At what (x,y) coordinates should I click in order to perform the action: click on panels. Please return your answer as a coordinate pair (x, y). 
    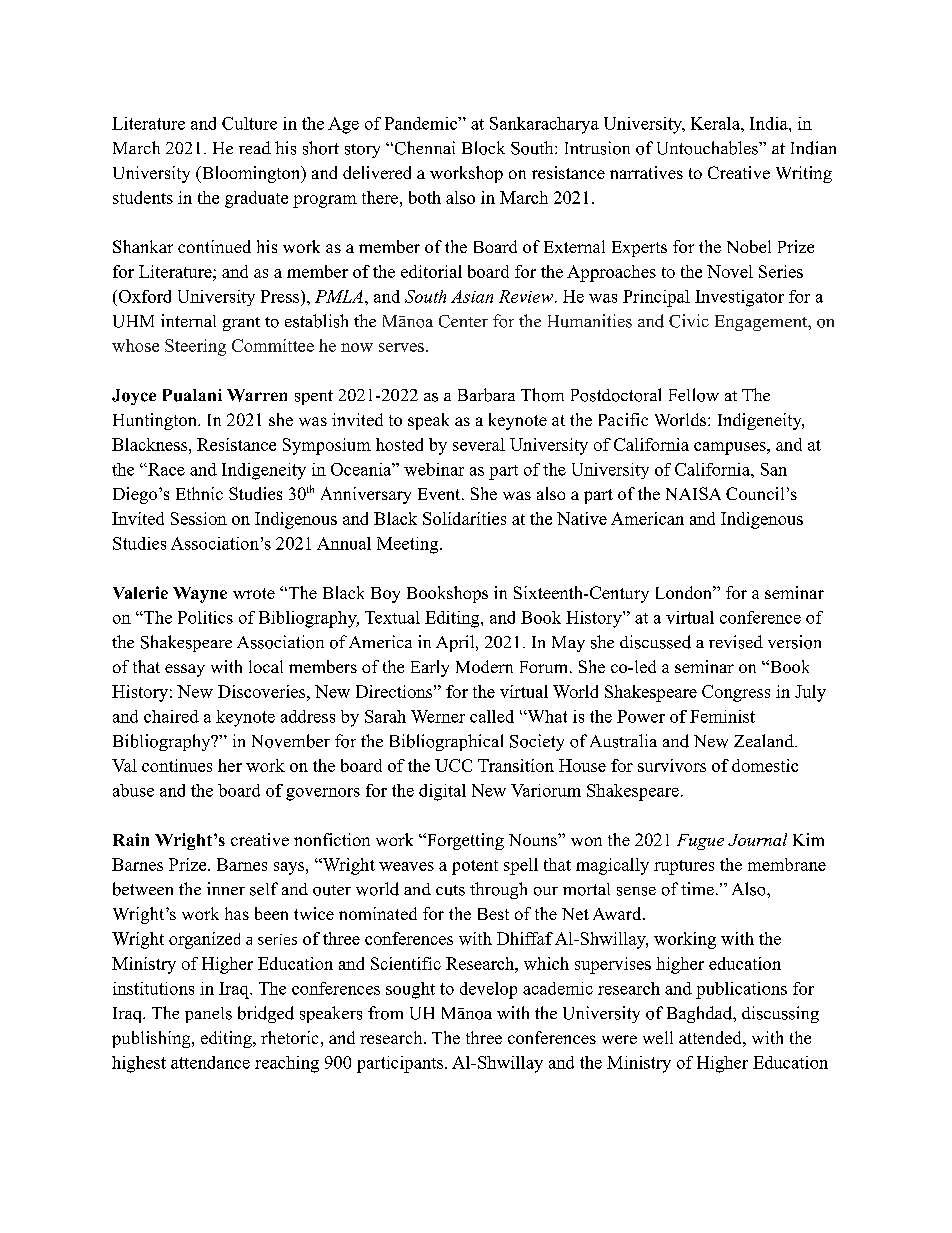
    Looking at the image, I should click on (208, 1015).
